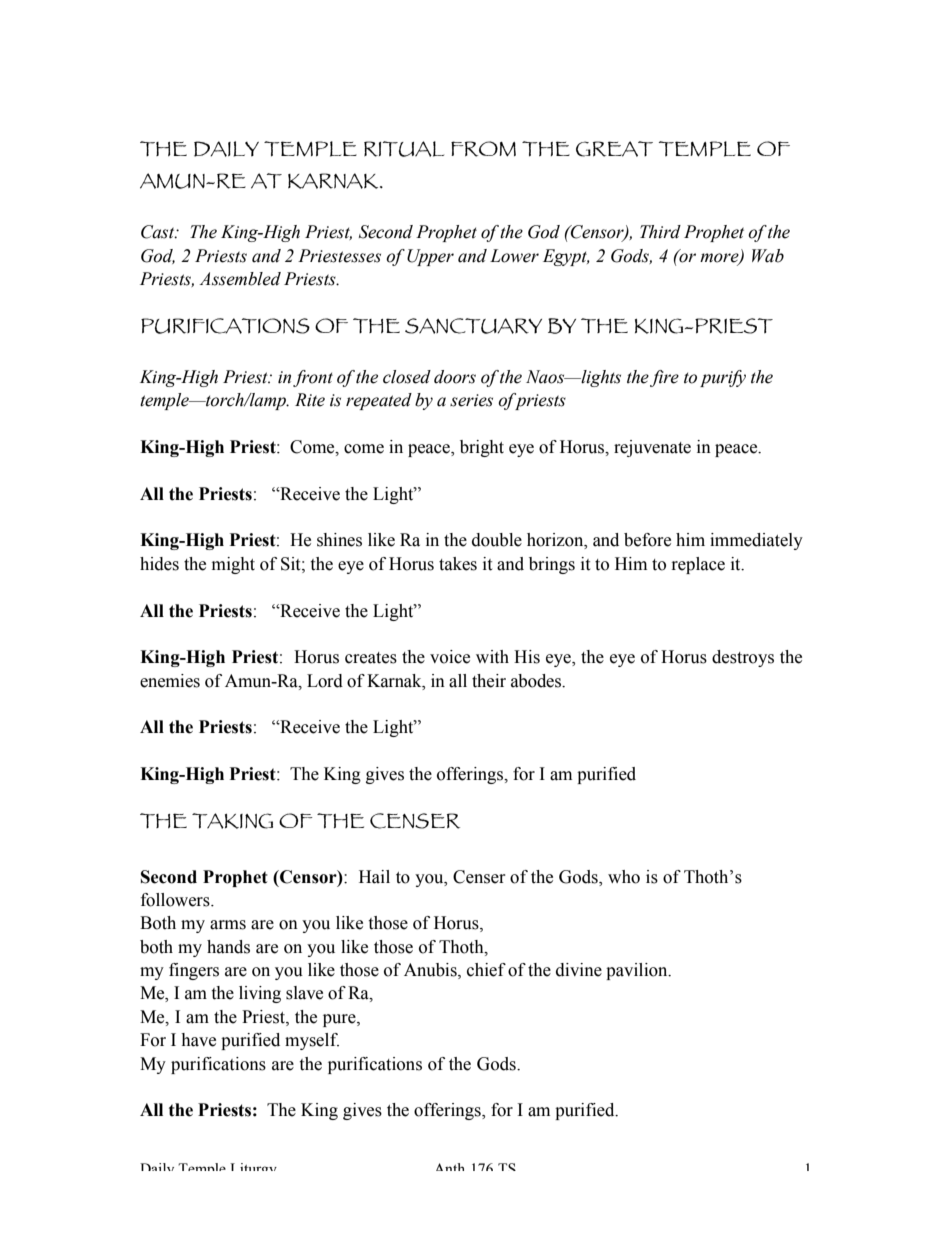 The width and height of the image is (952, 1233). I want to click on enemies, so click(170, 681).
